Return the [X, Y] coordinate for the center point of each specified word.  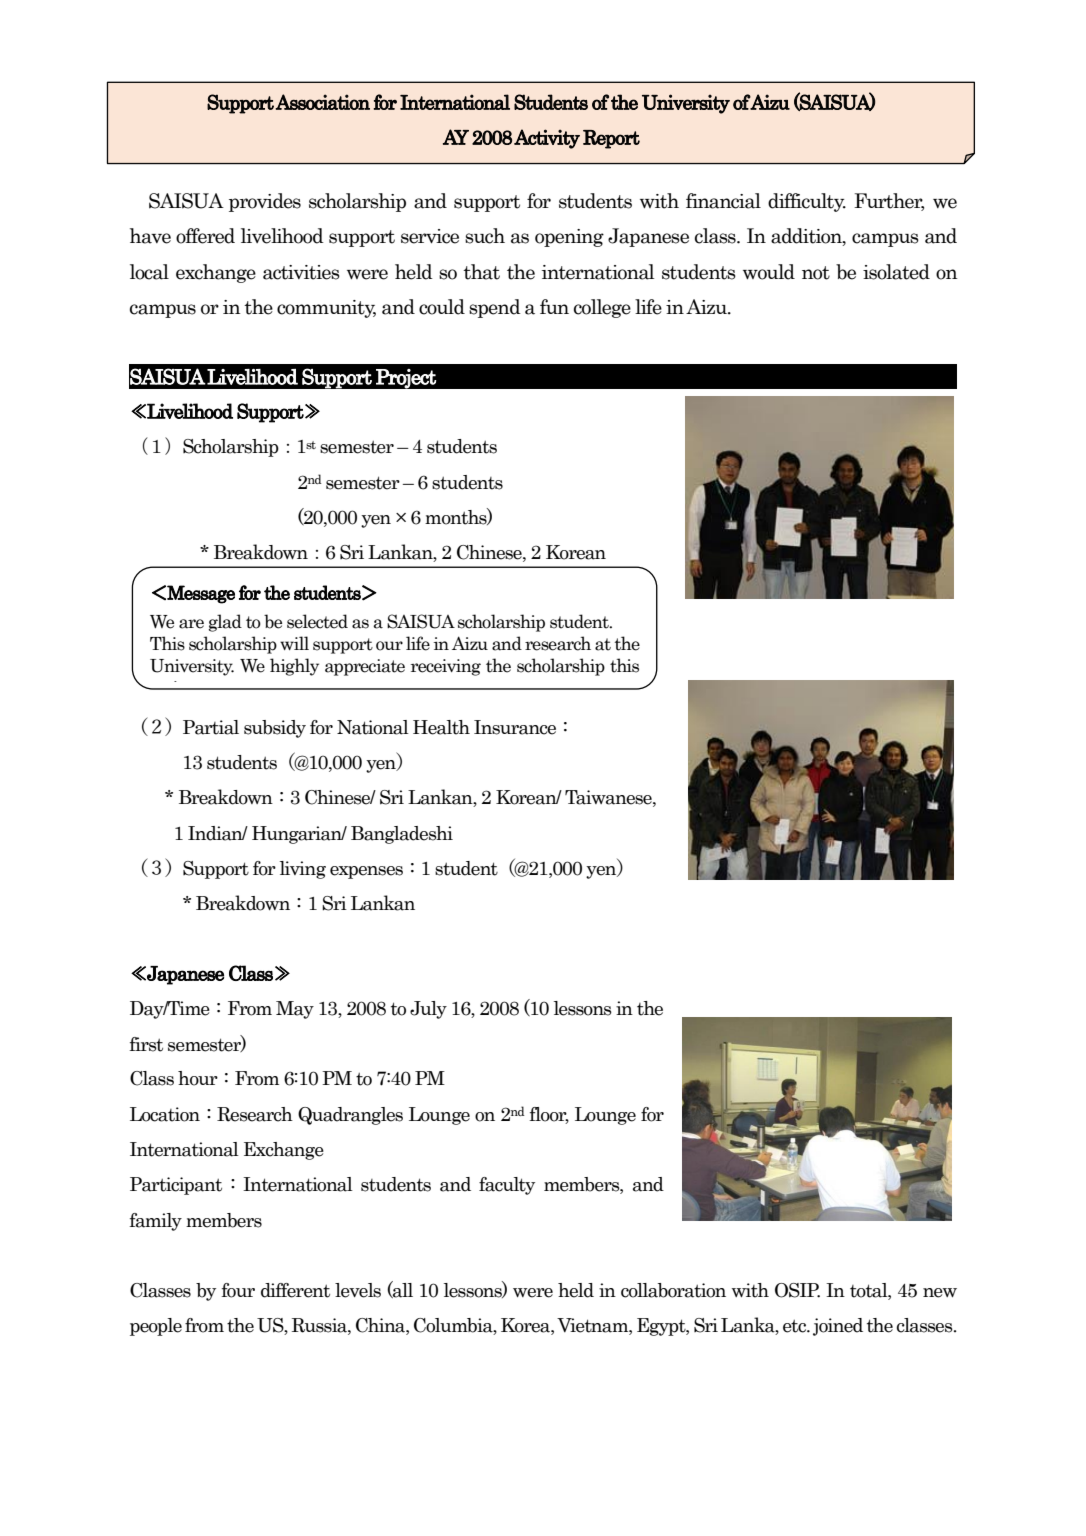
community [326, 309]
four [238, 1290]
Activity [547, 139]
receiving [446, 667]
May [295, 1010]
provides [265, 202]
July [428, 1010]
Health [441, 727]
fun [554, 306]
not [816, 273]
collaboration [673, 1290]
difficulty [807, 202]
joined [838, 1327]
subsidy [275, 729]
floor [549, 1115]
